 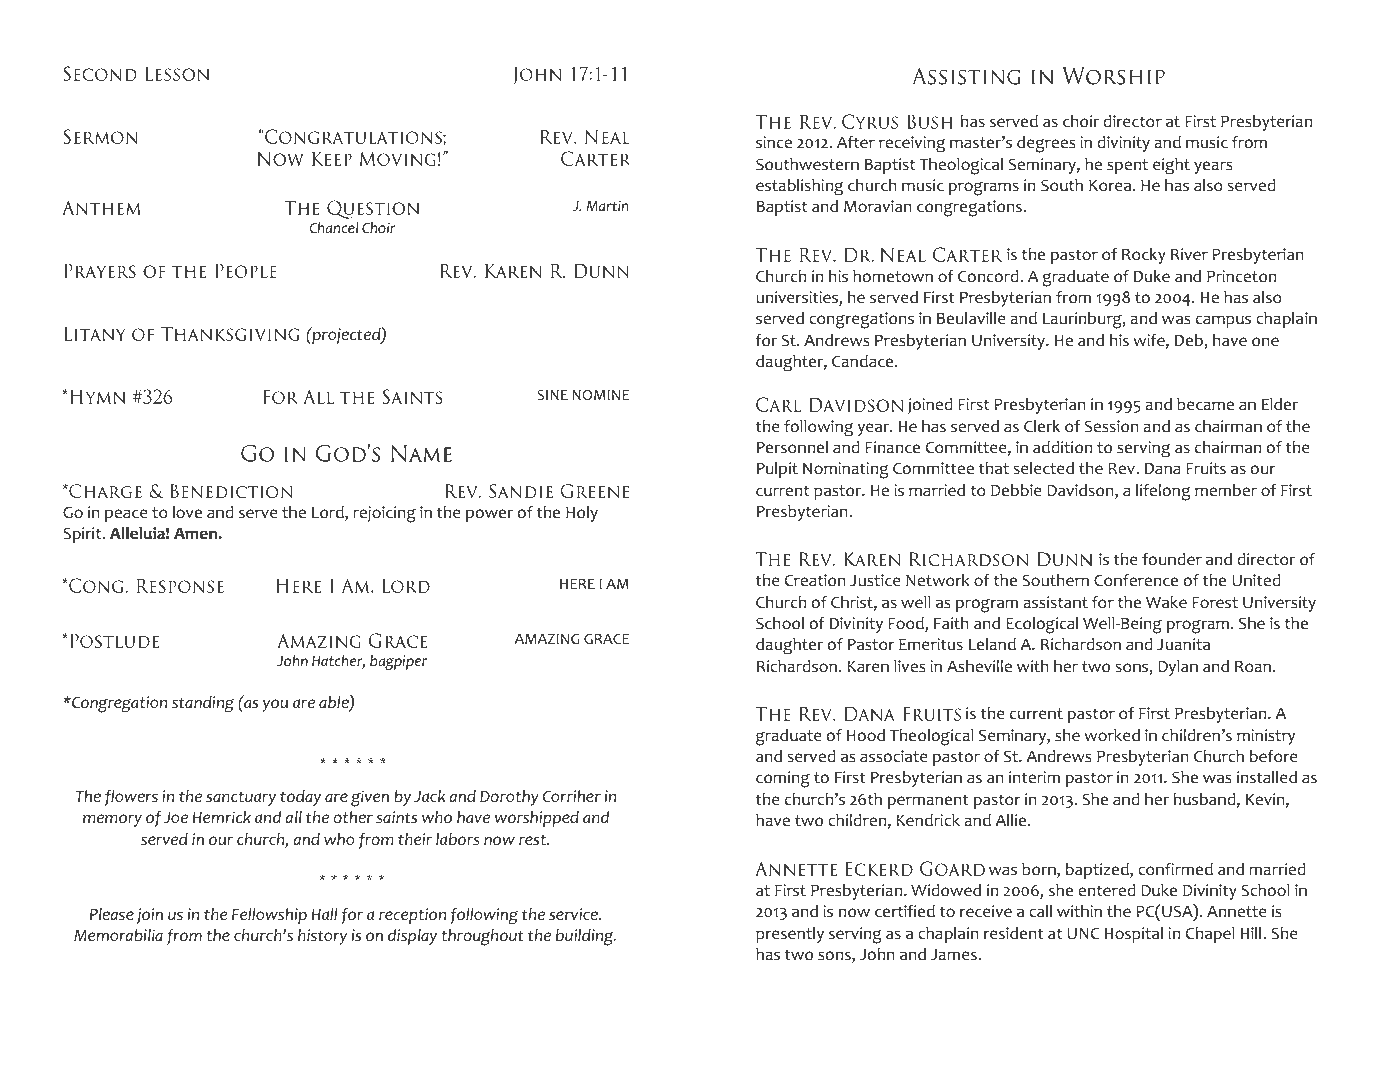 I want to click on building, so click(x=586, y=937).
